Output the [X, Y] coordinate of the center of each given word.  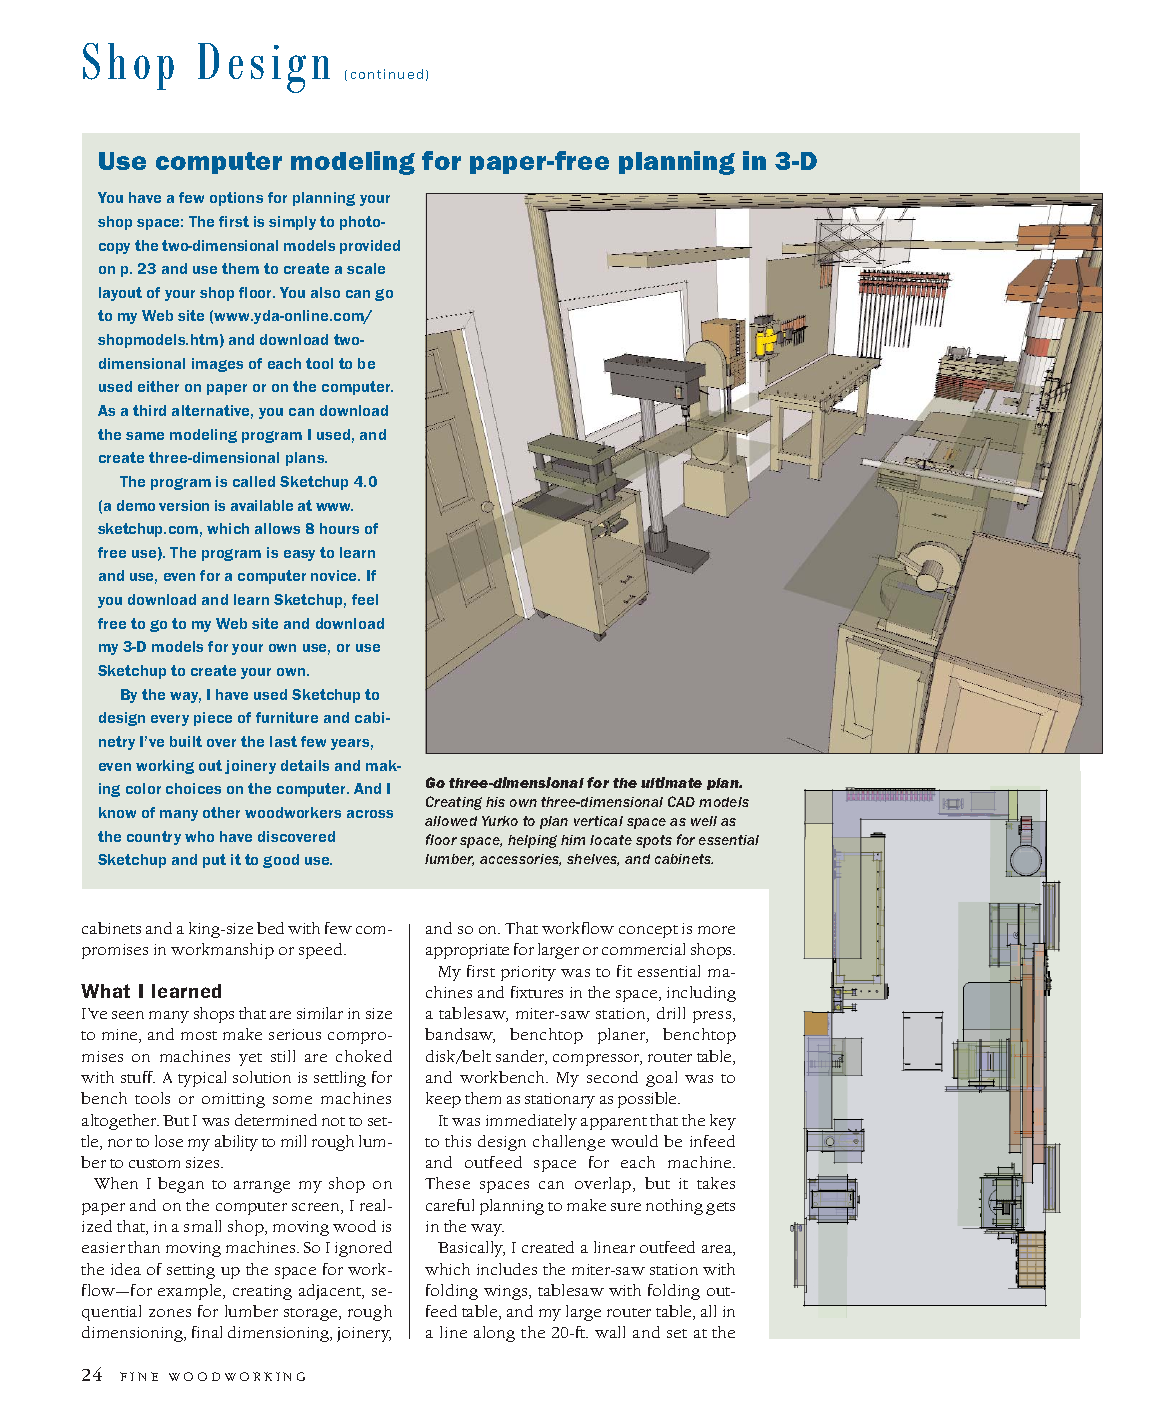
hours [339, 528]
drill [671, 1013]
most [199, 1035]
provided [370, 247]
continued [387, 74]
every [170, 720]
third [149, 410]
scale [366, 268]
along [494, 1334]
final [207, 1332]
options [236, 199]
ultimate [671, 782]
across [370, 814]
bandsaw [460, 1035]
